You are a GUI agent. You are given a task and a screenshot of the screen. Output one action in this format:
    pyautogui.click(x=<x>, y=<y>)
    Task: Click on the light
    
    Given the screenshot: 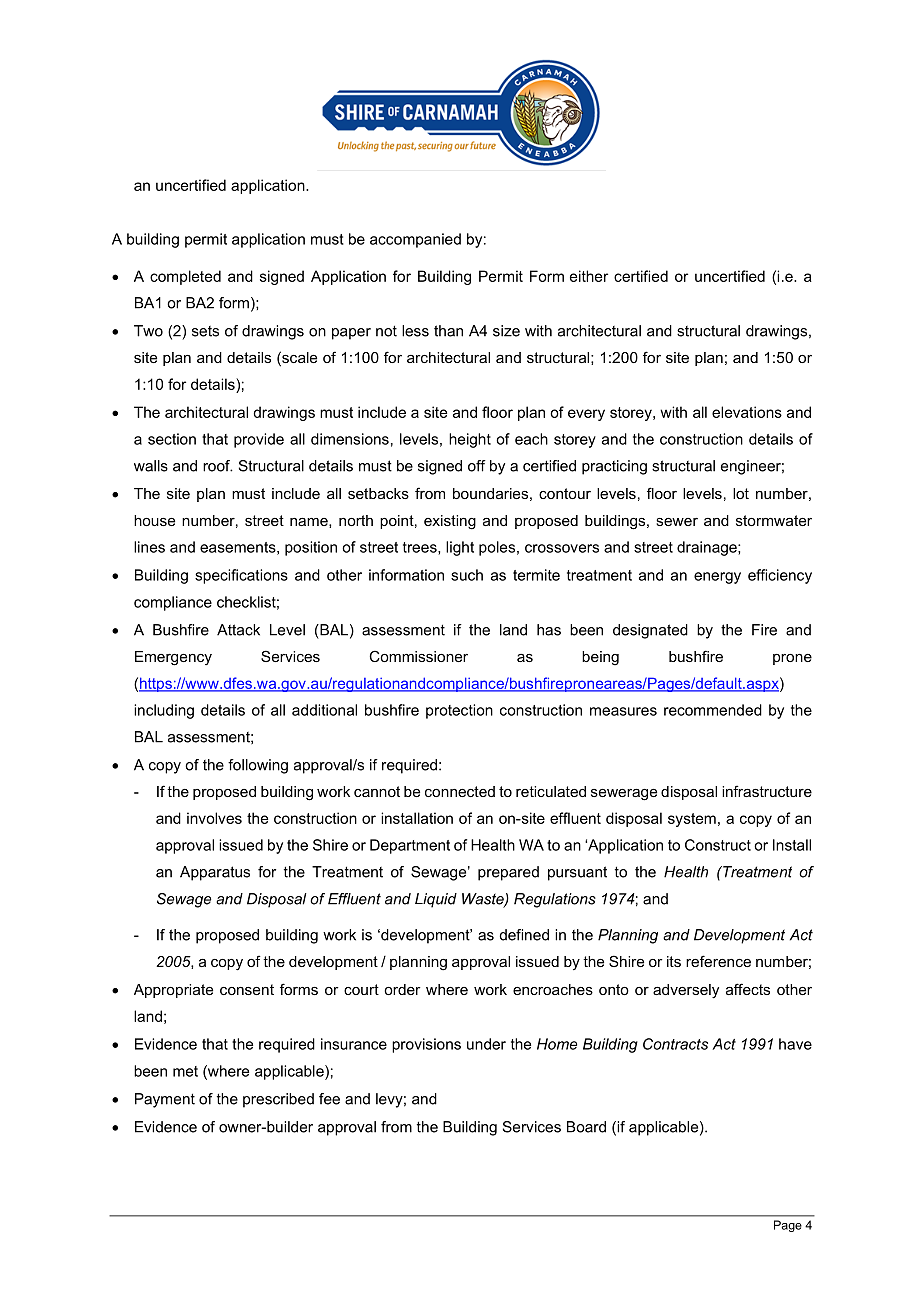 What is the action you would take?
    pyautogui.click(x=460, y=548)
